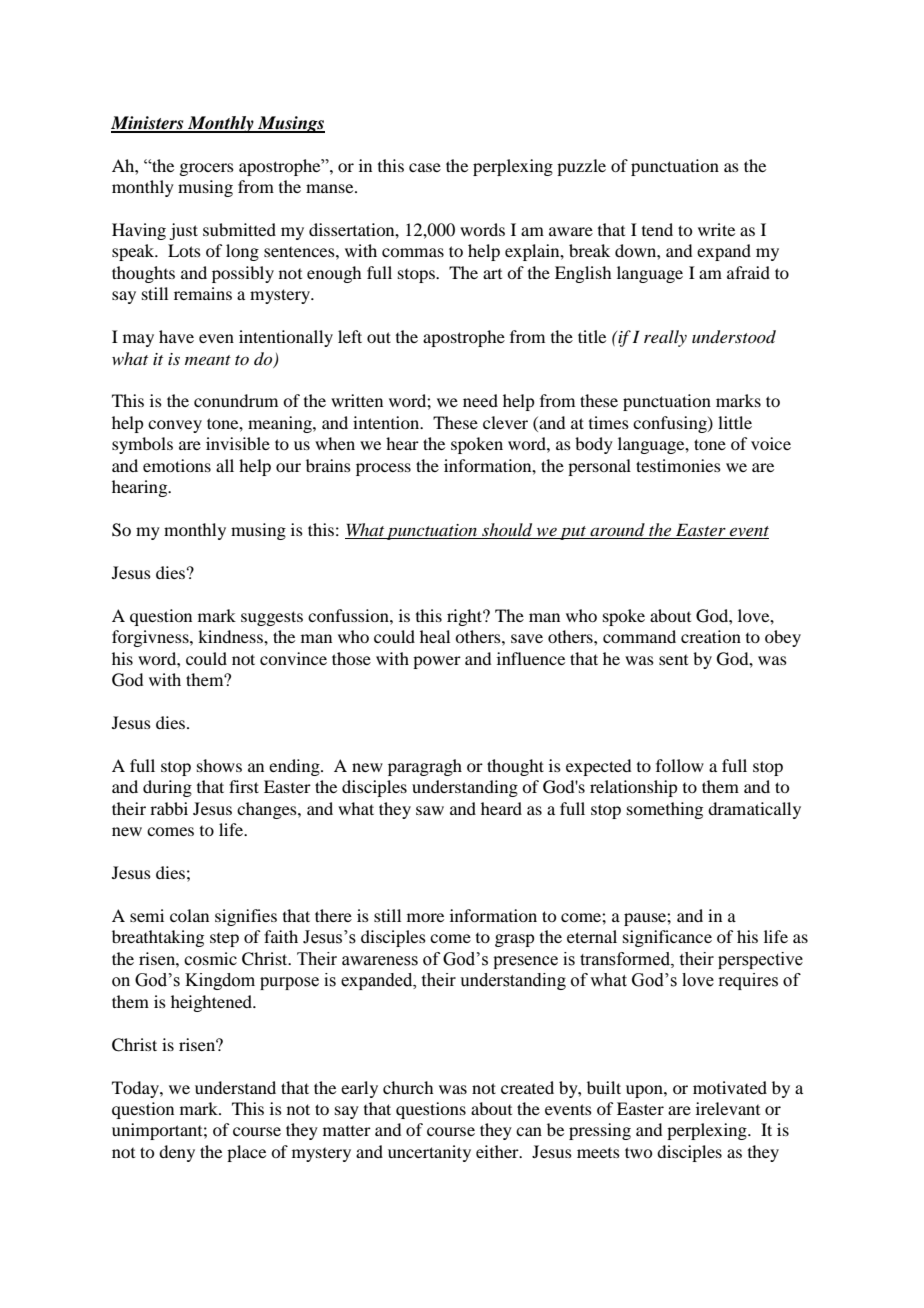 This screenshot has height=1308, width=924. Describe the element at coordinates (246, 1153) in the screenshot. I see `place` at that location.
